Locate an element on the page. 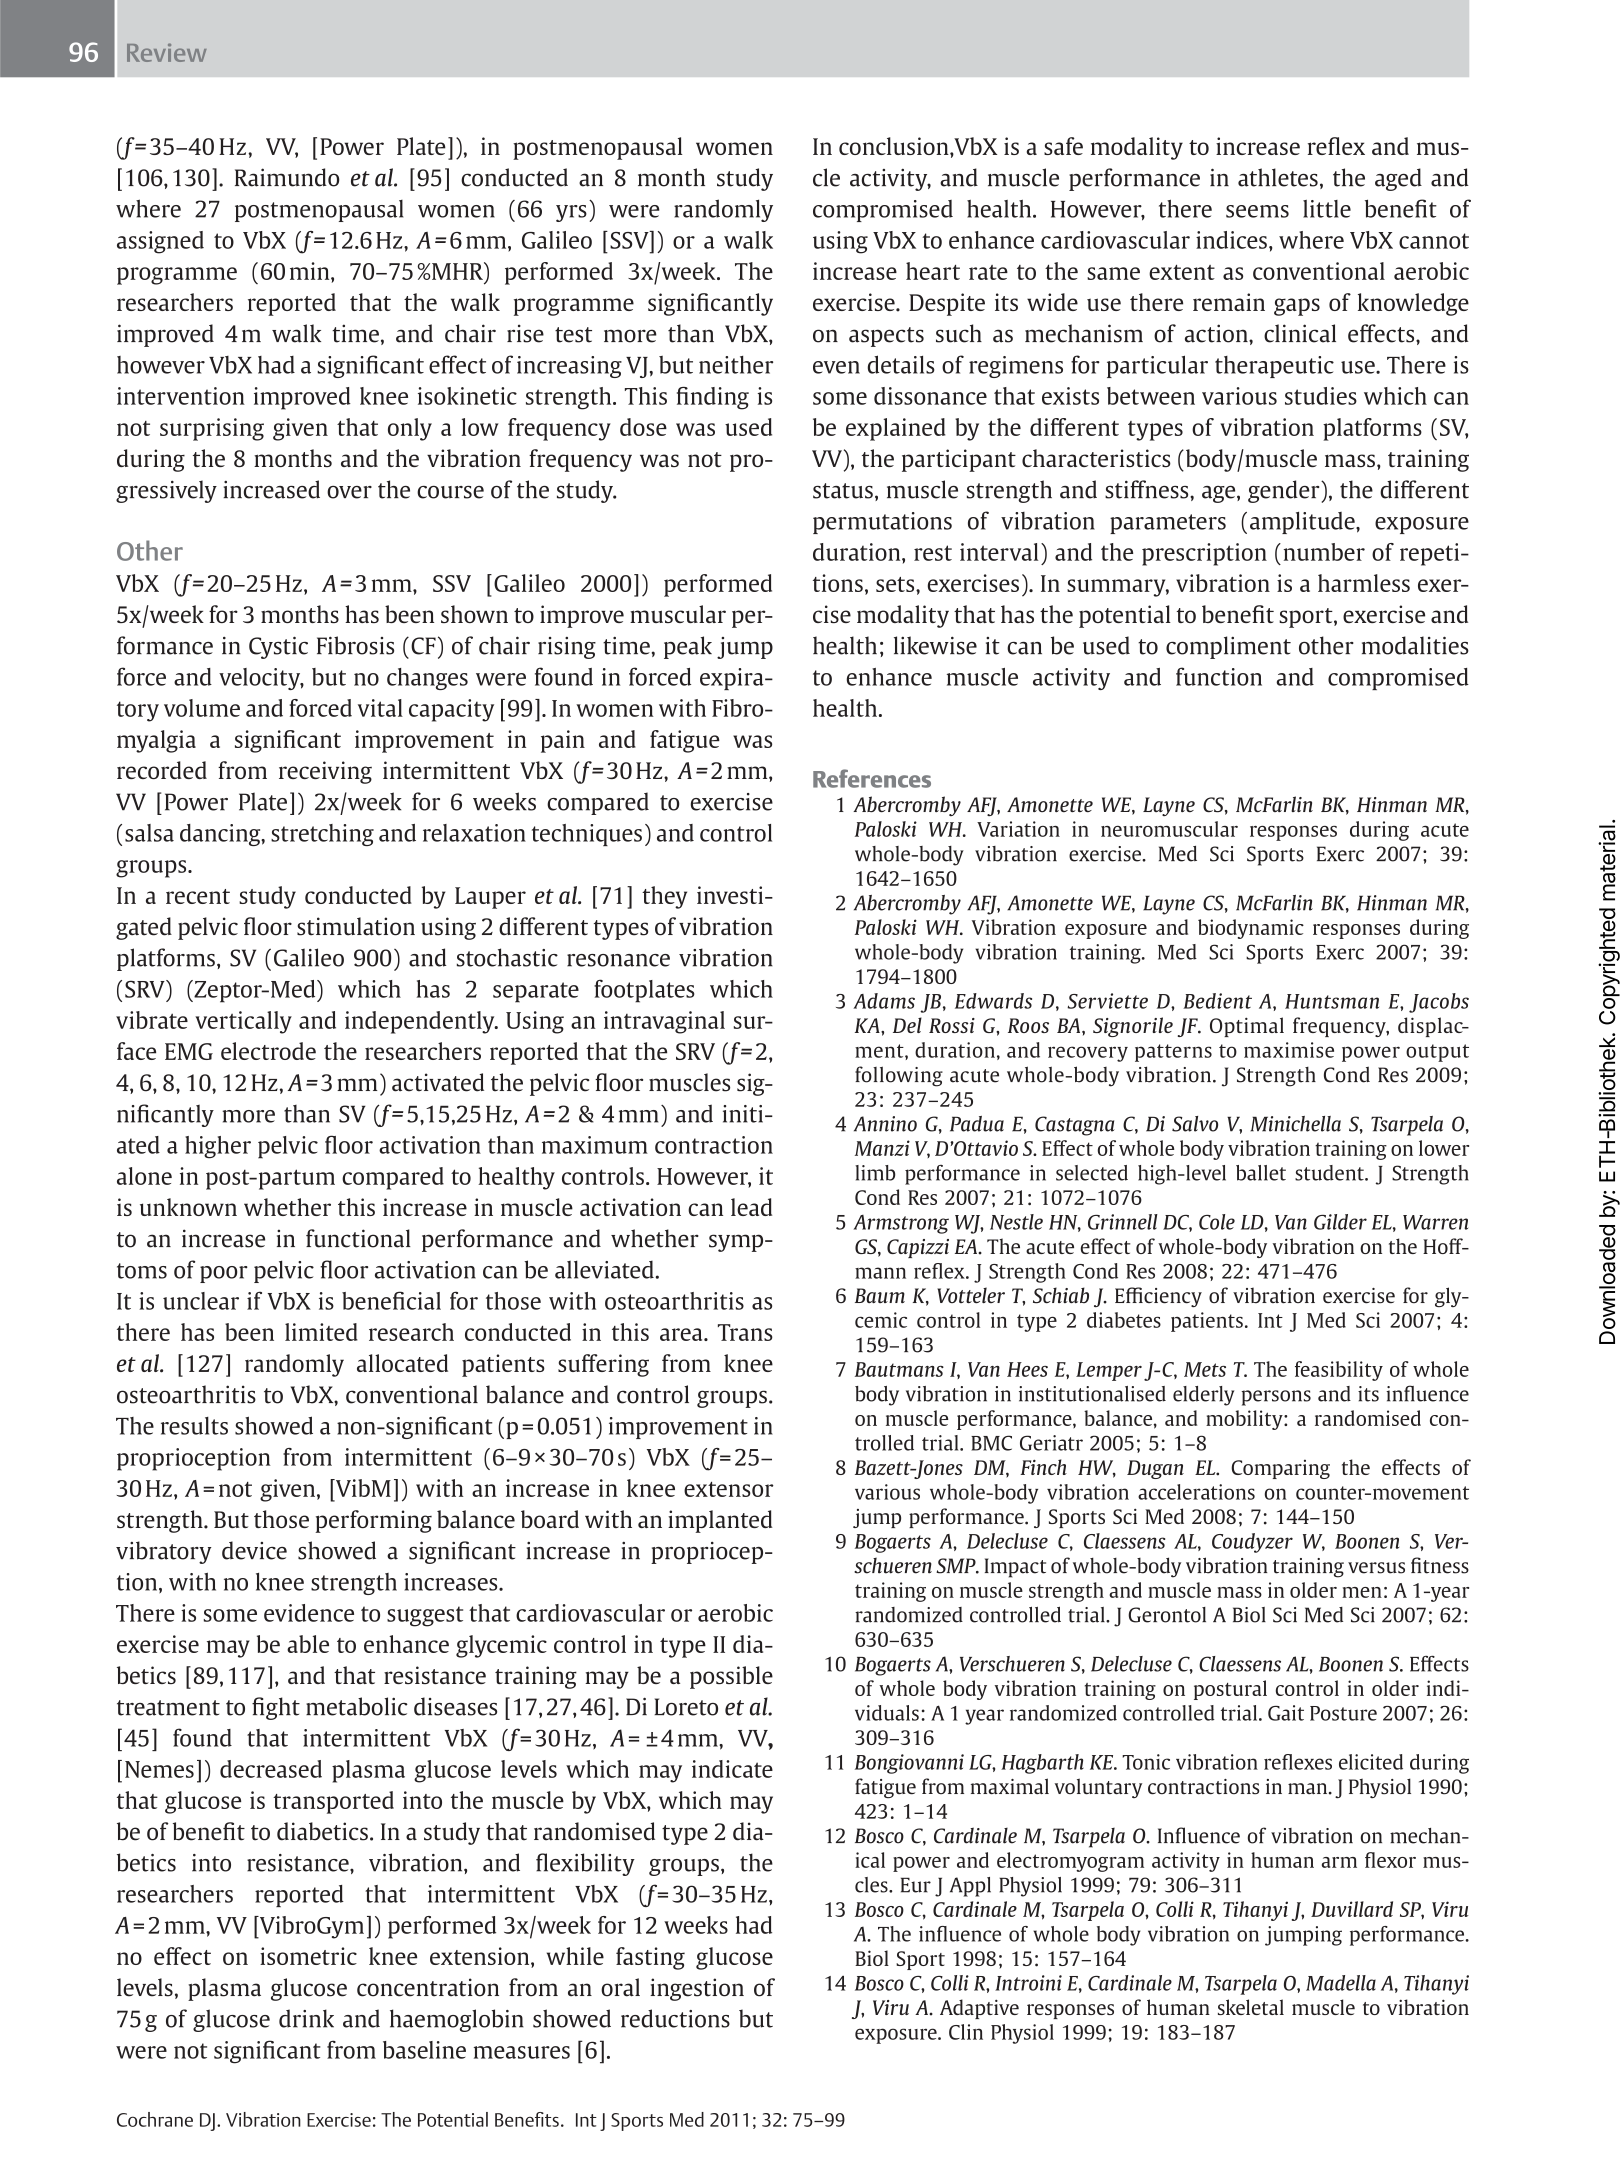 This page has height=2165, width=1624. heart is located at coordinates (933, 271).
